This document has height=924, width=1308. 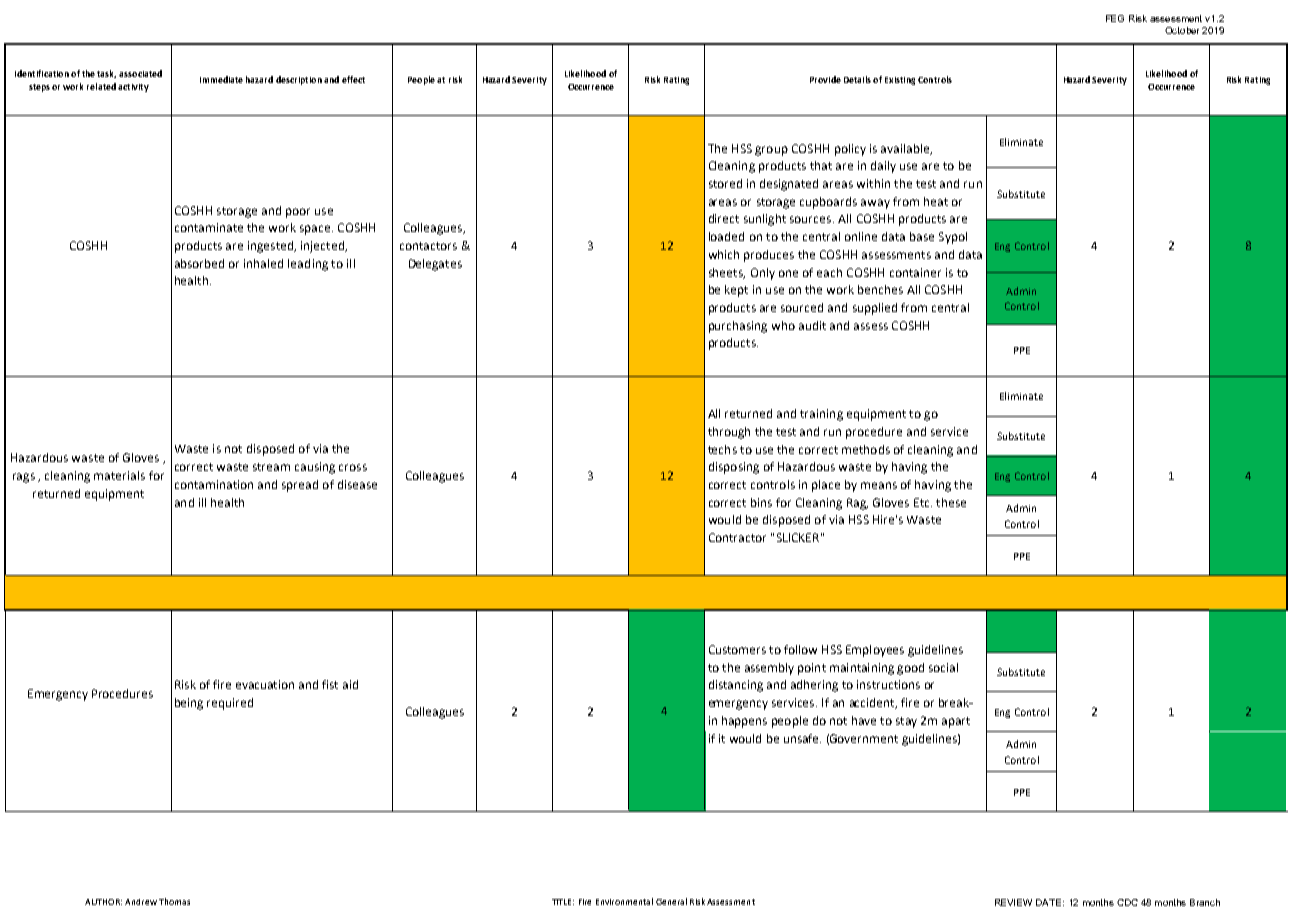 What do you see at coordinates (738, 327) in the document?
I see `purchasing` at bounding box center [738, 327].
